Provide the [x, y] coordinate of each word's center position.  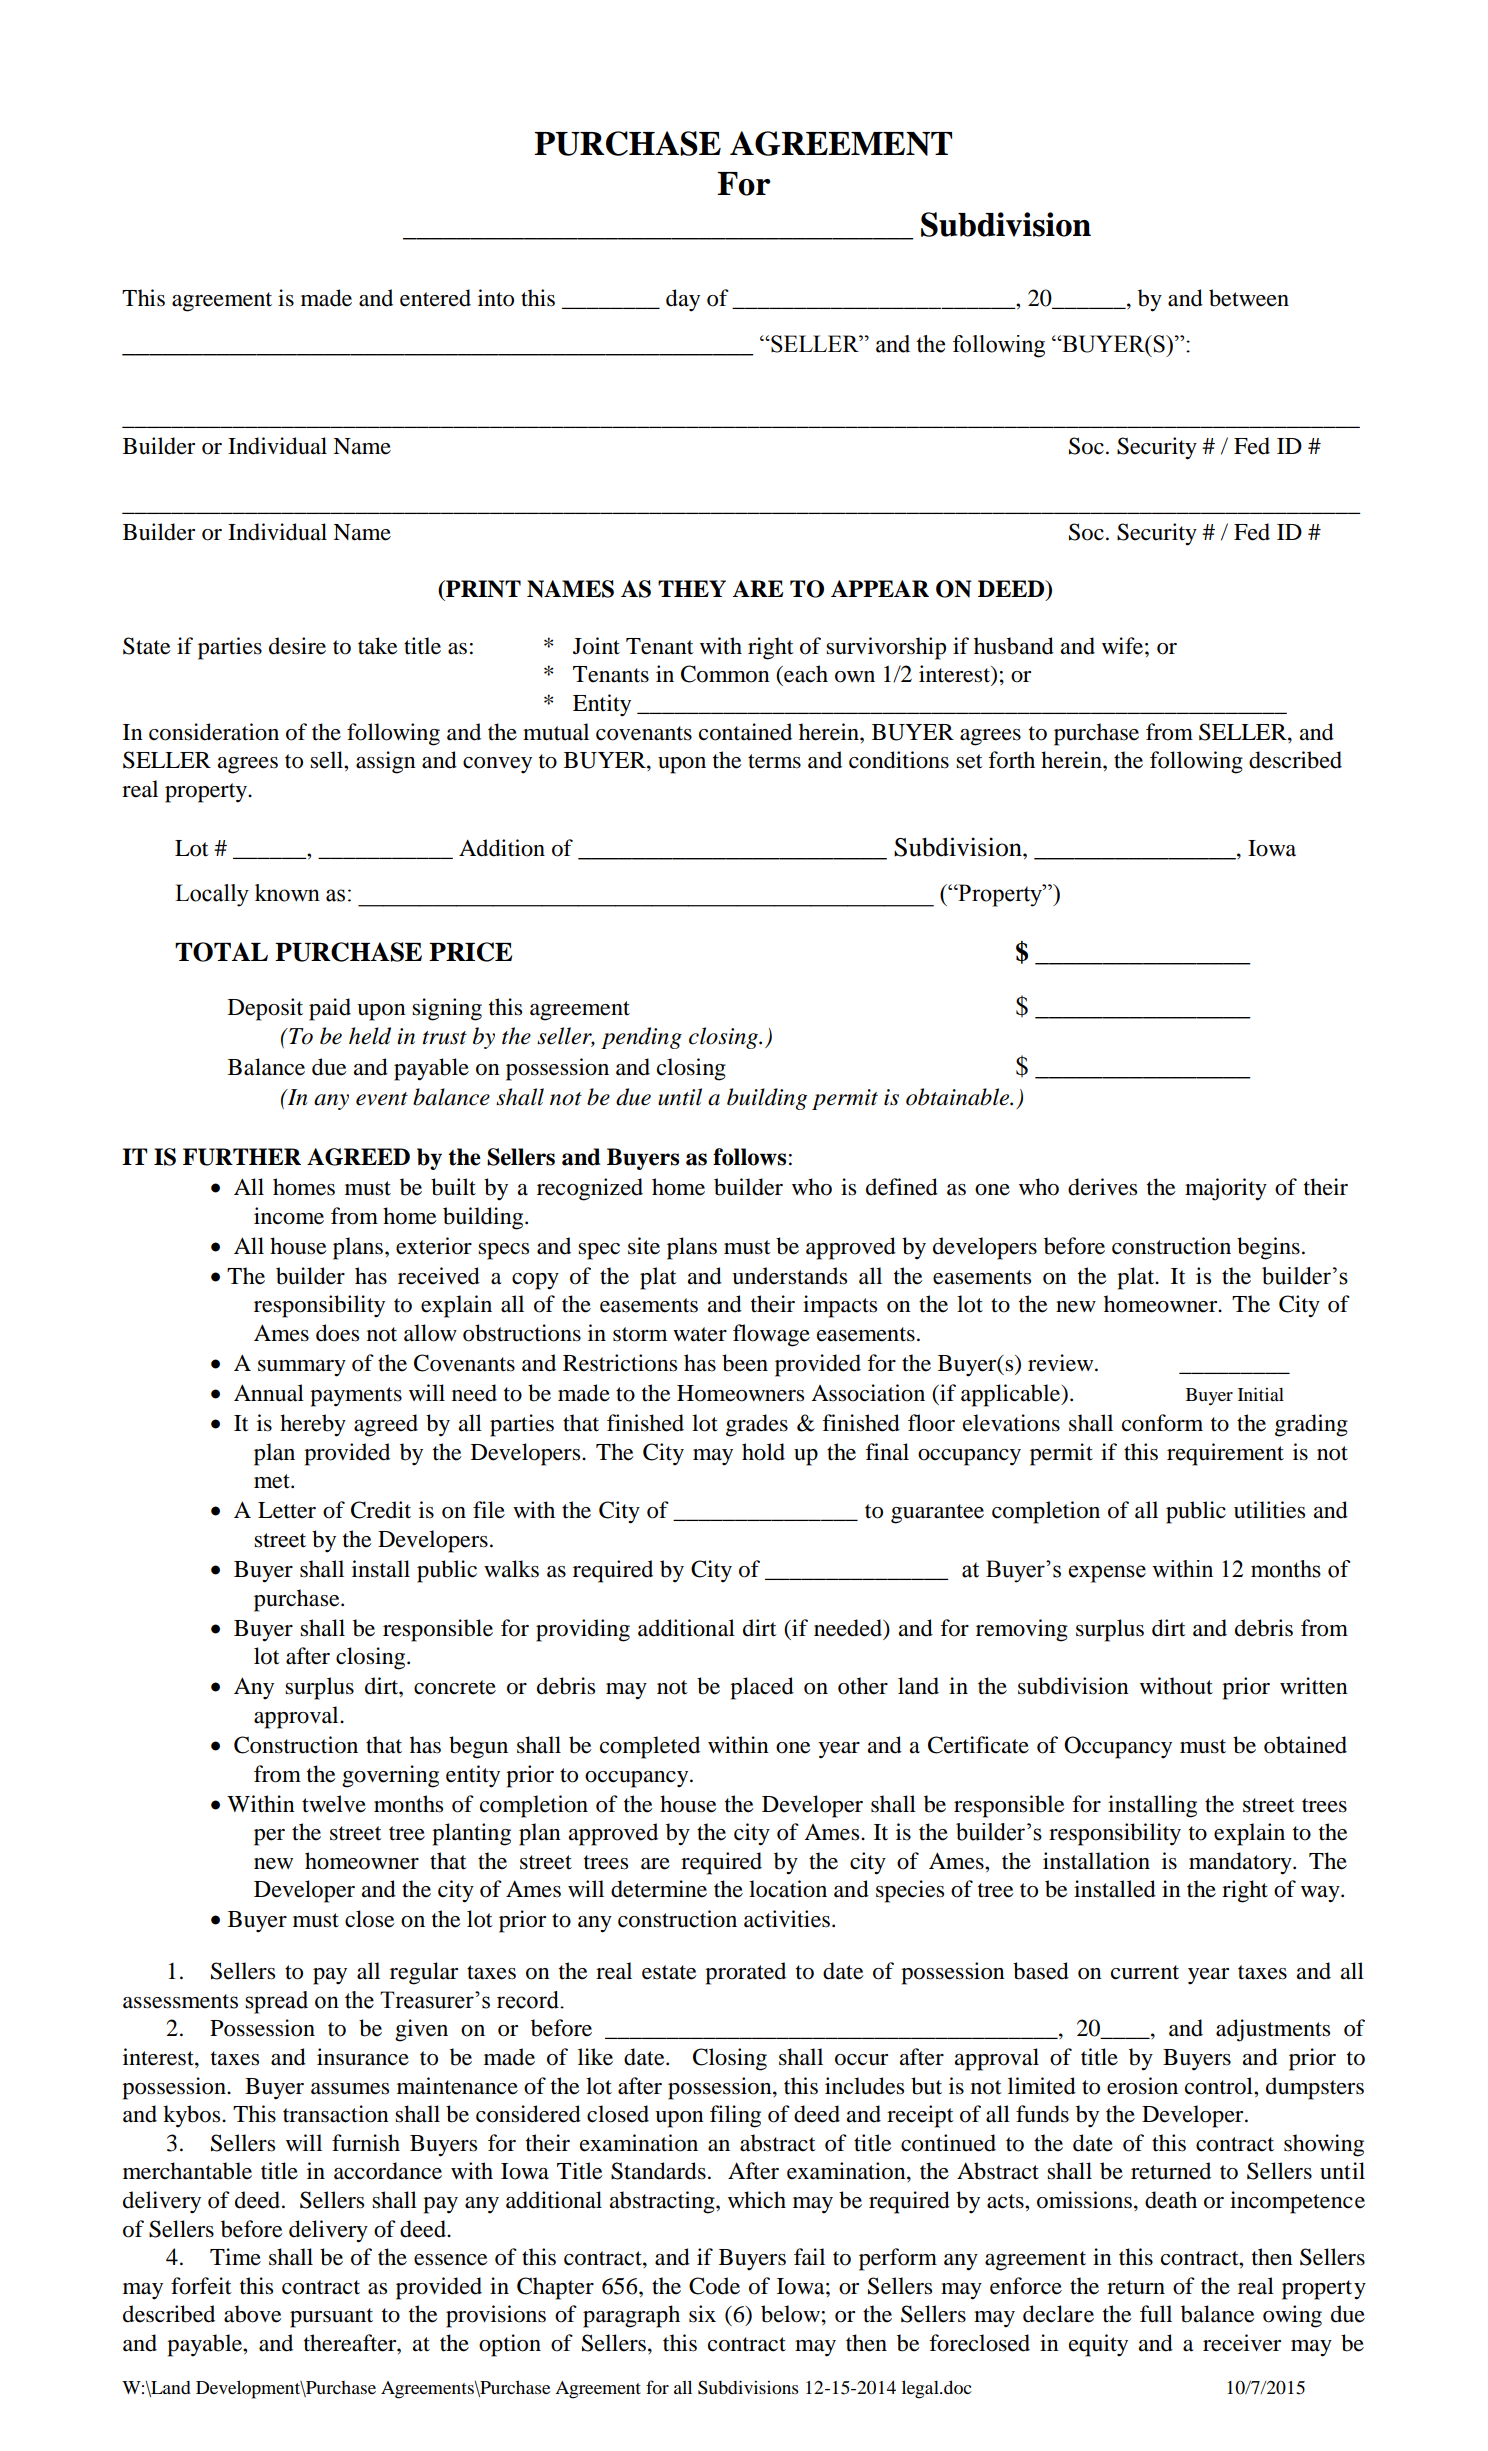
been [745, 1363]
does [337, 1333]
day [683, 300]
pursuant [331, 2318]
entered [435, 298]
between [1249, 298]
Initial [1261, 1394]
